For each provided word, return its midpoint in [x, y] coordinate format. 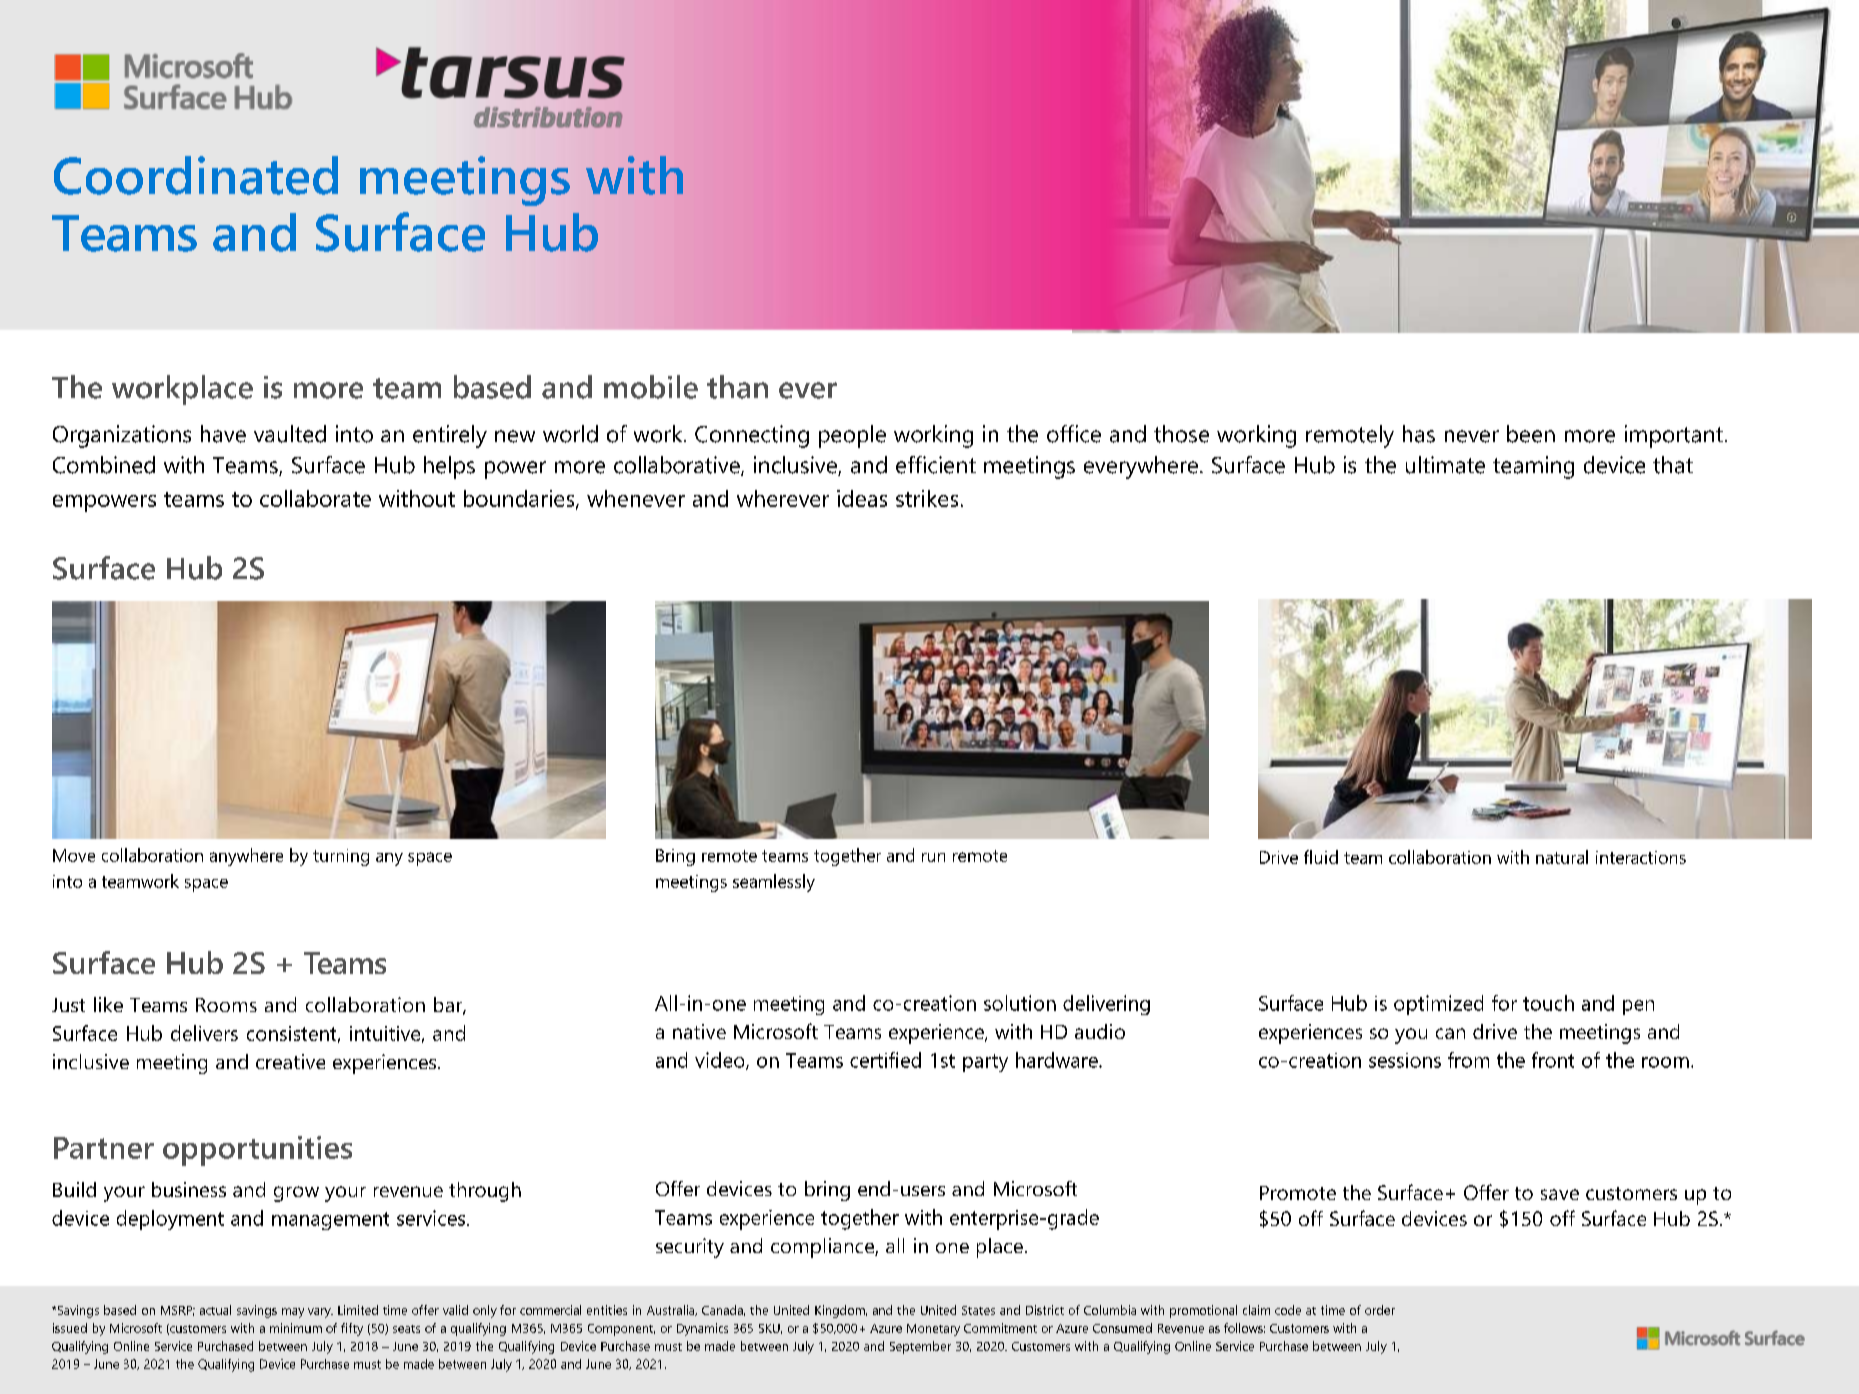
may [293, 1313]
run [933, 857]
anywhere [246, 857]
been [1531, 434]
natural [1562, 857]
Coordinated [196, 175]
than [737, 387]
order [1380, 1310]
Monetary [933, 1330]
